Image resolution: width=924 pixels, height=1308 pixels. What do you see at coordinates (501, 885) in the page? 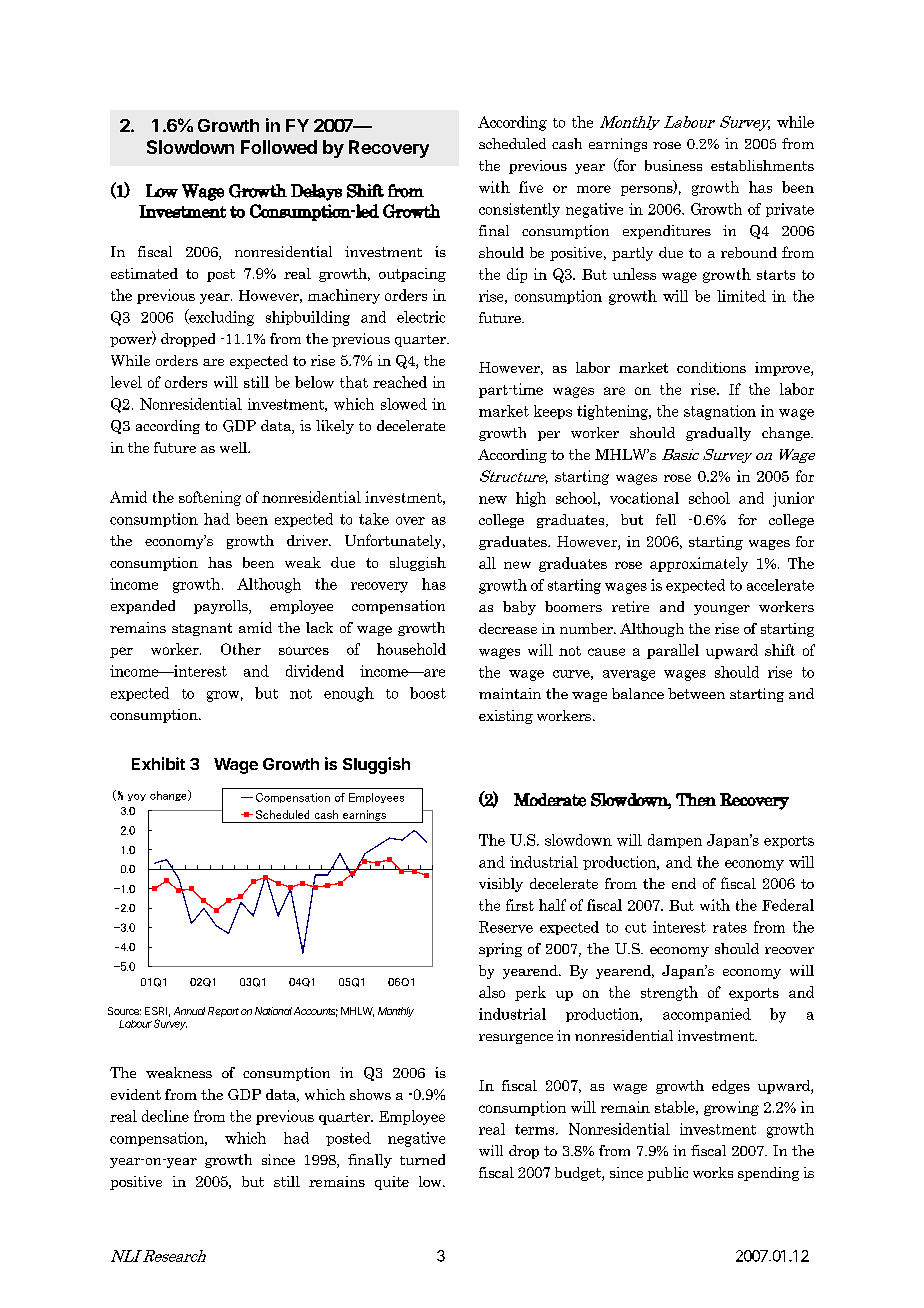
I see `visibly` at bounding box center [501, 885].
